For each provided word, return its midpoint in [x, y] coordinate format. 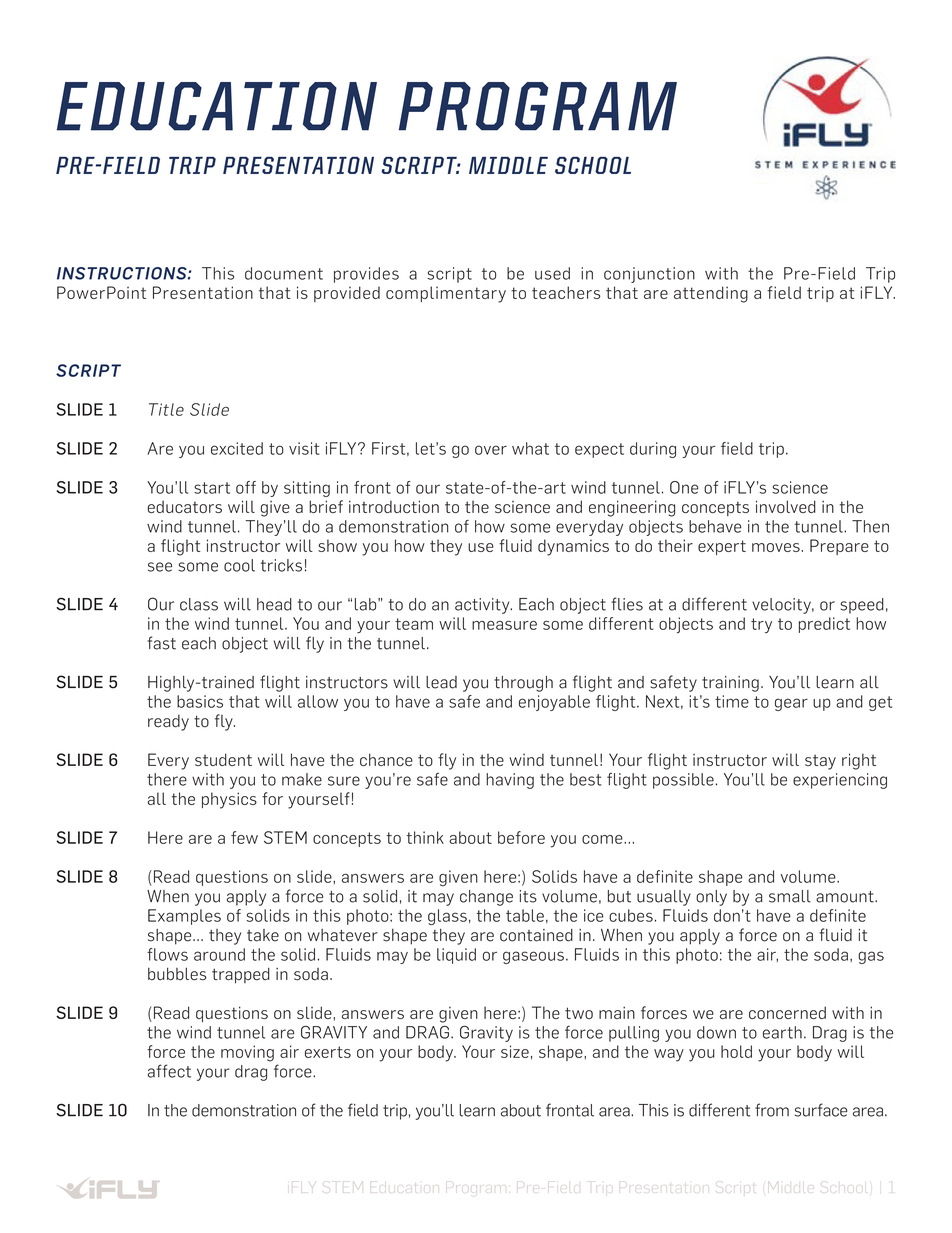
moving [247, 1053]
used [552, 273]
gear [791, 704]
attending [711, 294]
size [515, 1051]
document [284, 273]
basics [200, 701]
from [772, 1110]
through [523, 684]
